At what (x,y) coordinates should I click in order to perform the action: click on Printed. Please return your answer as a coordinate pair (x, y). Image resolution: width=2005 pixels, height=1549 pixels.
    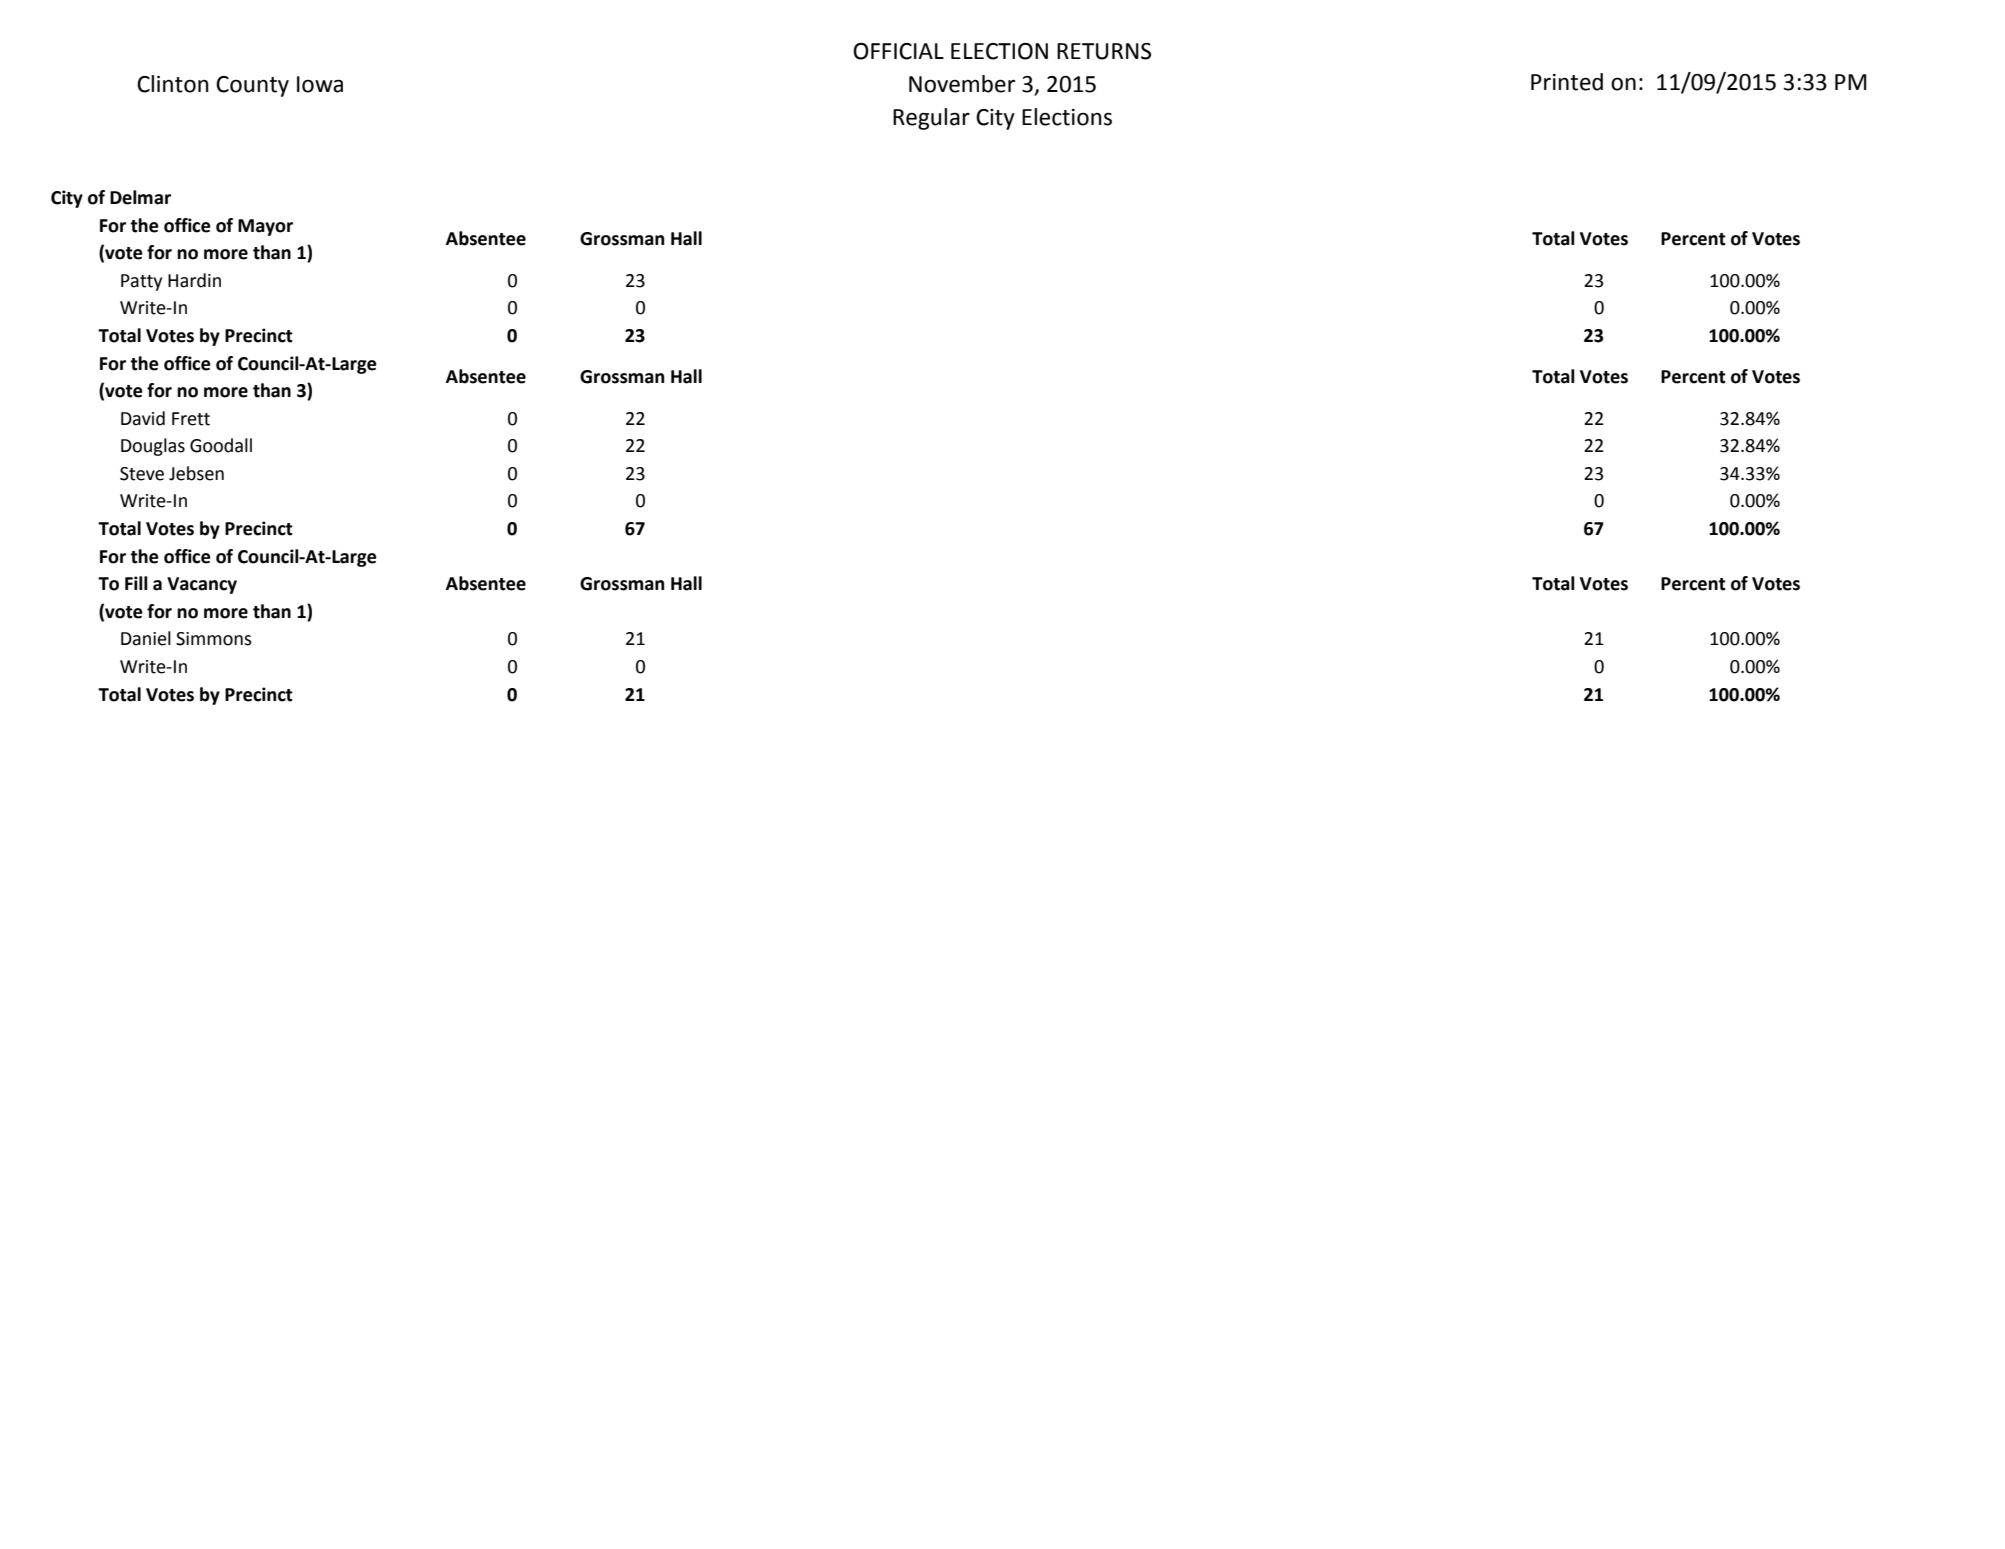
    Looking at the image, I should click on (1567, 82).
